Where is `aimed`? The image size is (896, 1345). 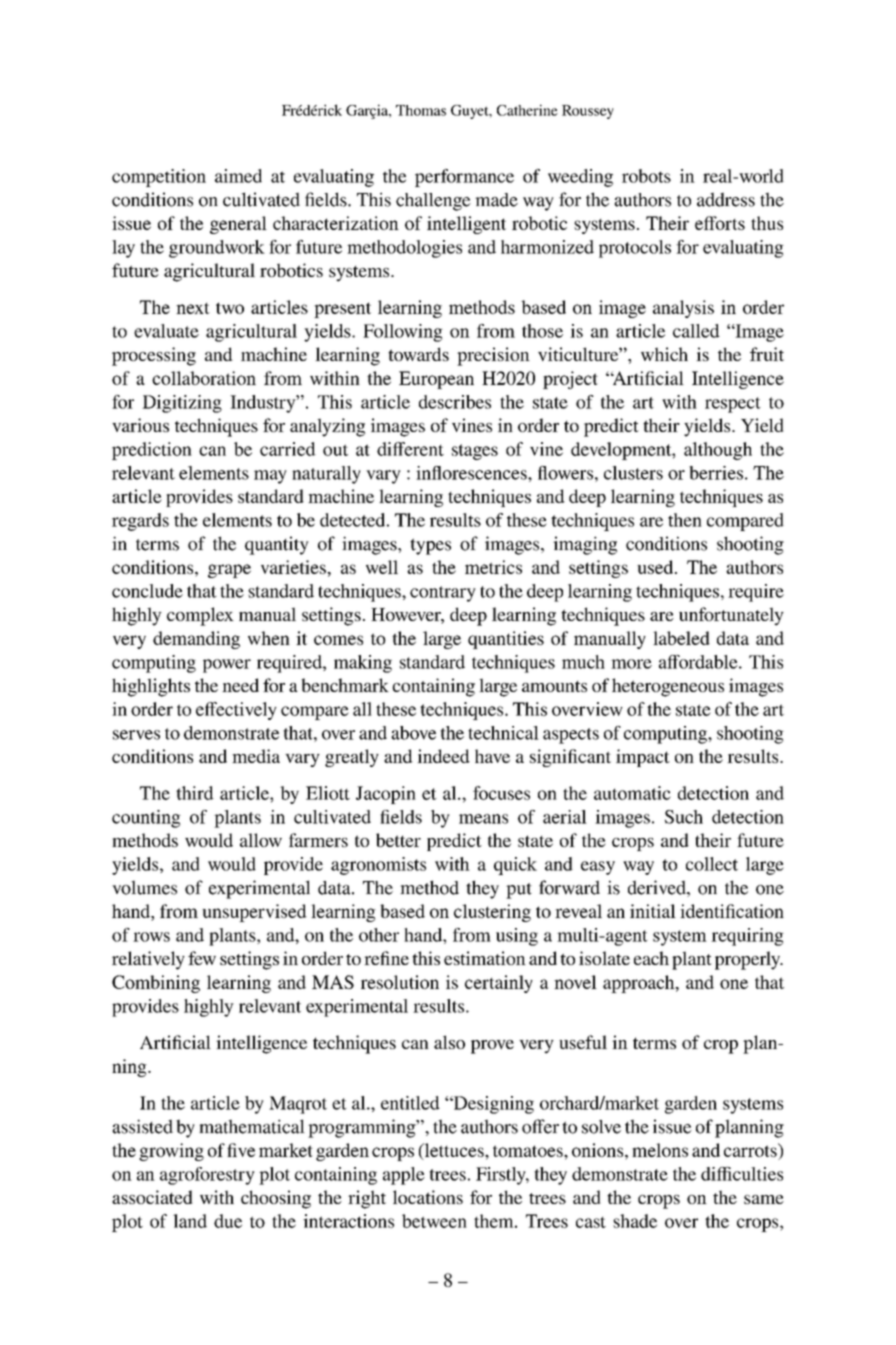 aimed is located at coordinates (238, 176).
